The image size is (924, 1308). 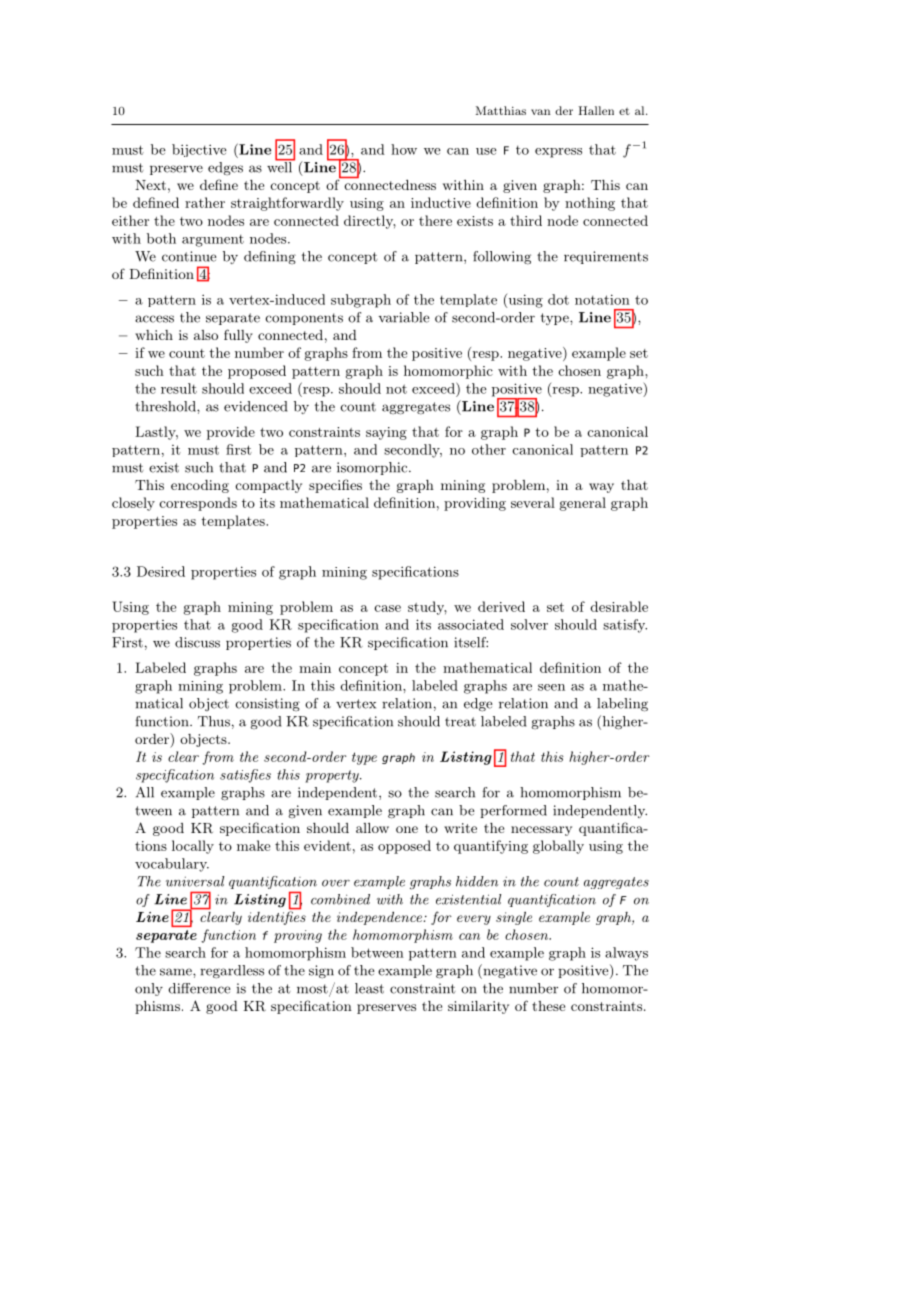 What do you see at coordinates (541, 831) in the page?
I see `necessary` at bounding box center [541, 831].
